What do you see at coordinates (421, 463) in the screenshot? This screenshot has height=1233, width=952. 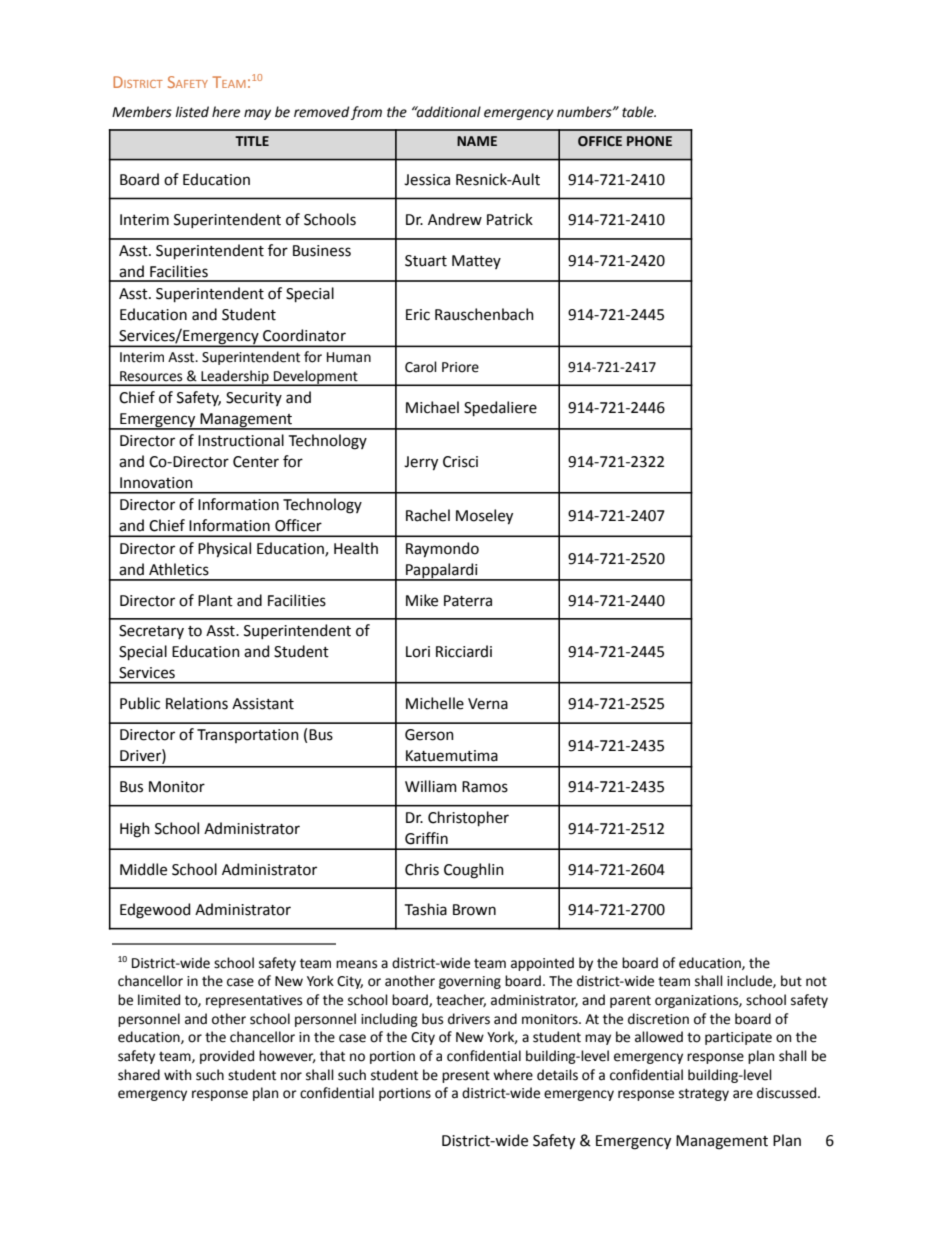 I see `Jerry` at bounding box center [421, 463].
